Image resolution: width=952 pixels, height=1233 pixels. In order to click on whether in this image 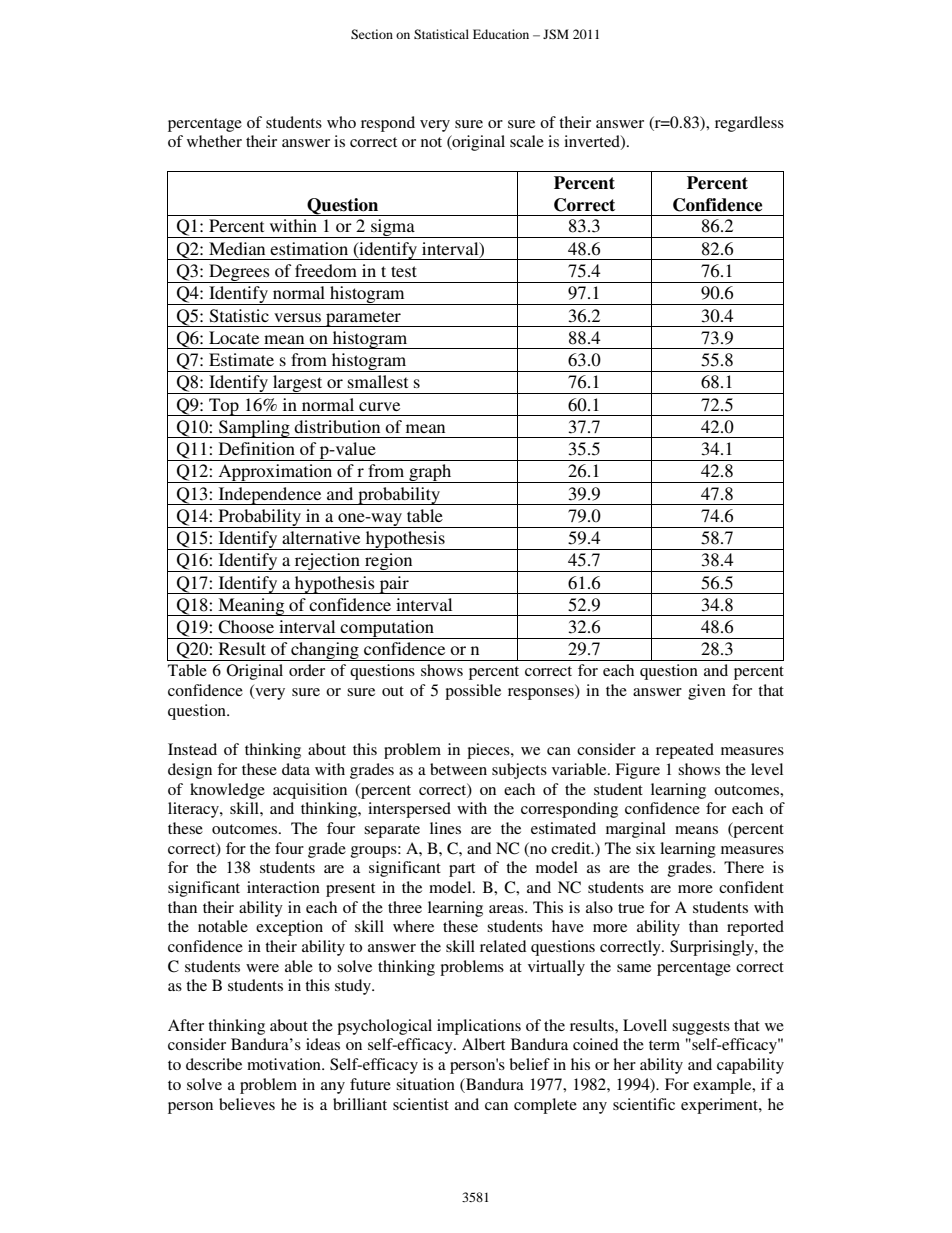, I will do `click(214, 141)`.
